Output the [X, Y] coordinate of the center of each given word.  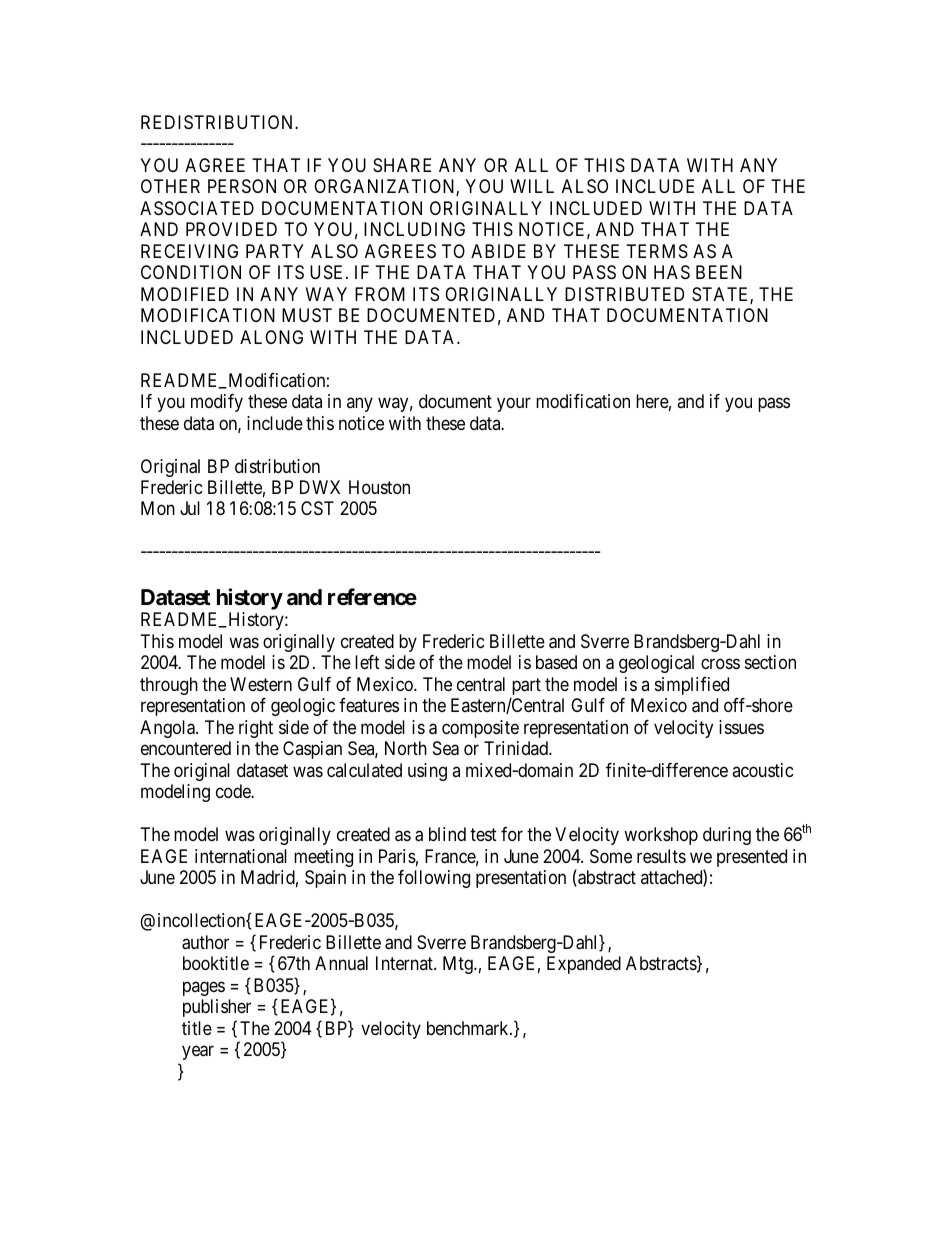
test [483, 835]
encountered [186, 748]
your [514, 405]
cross [720, 664]
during [727, 836]
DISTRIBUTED [624, 294]
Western [261, 684]
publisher [217, 1008]
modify [217, 403]
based [556, 662]
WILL [532, 186]
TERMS [657, 251]
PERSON [242, 186]
